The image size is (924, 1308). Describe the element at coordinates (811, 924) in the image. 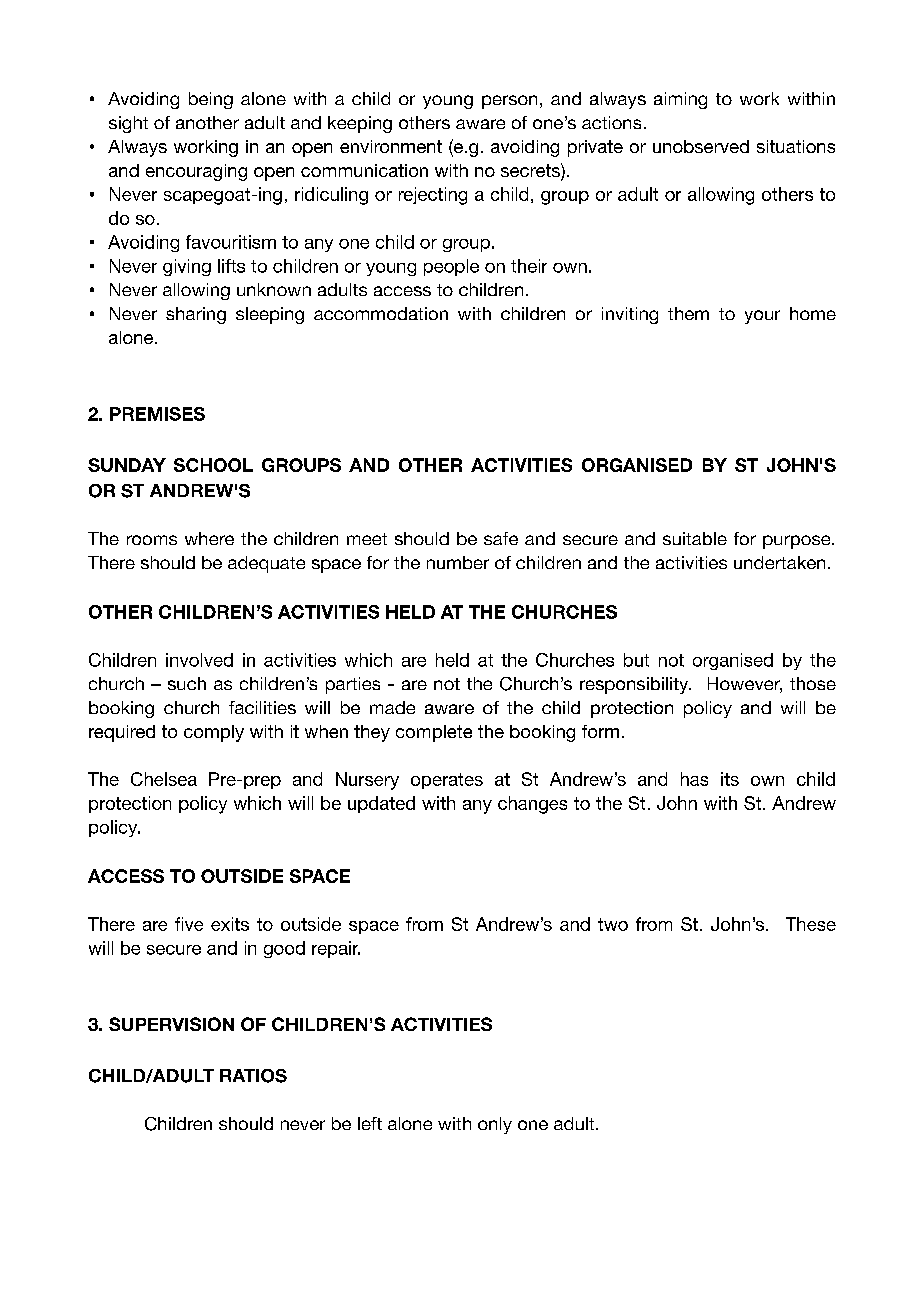

I see `These` at that location.
